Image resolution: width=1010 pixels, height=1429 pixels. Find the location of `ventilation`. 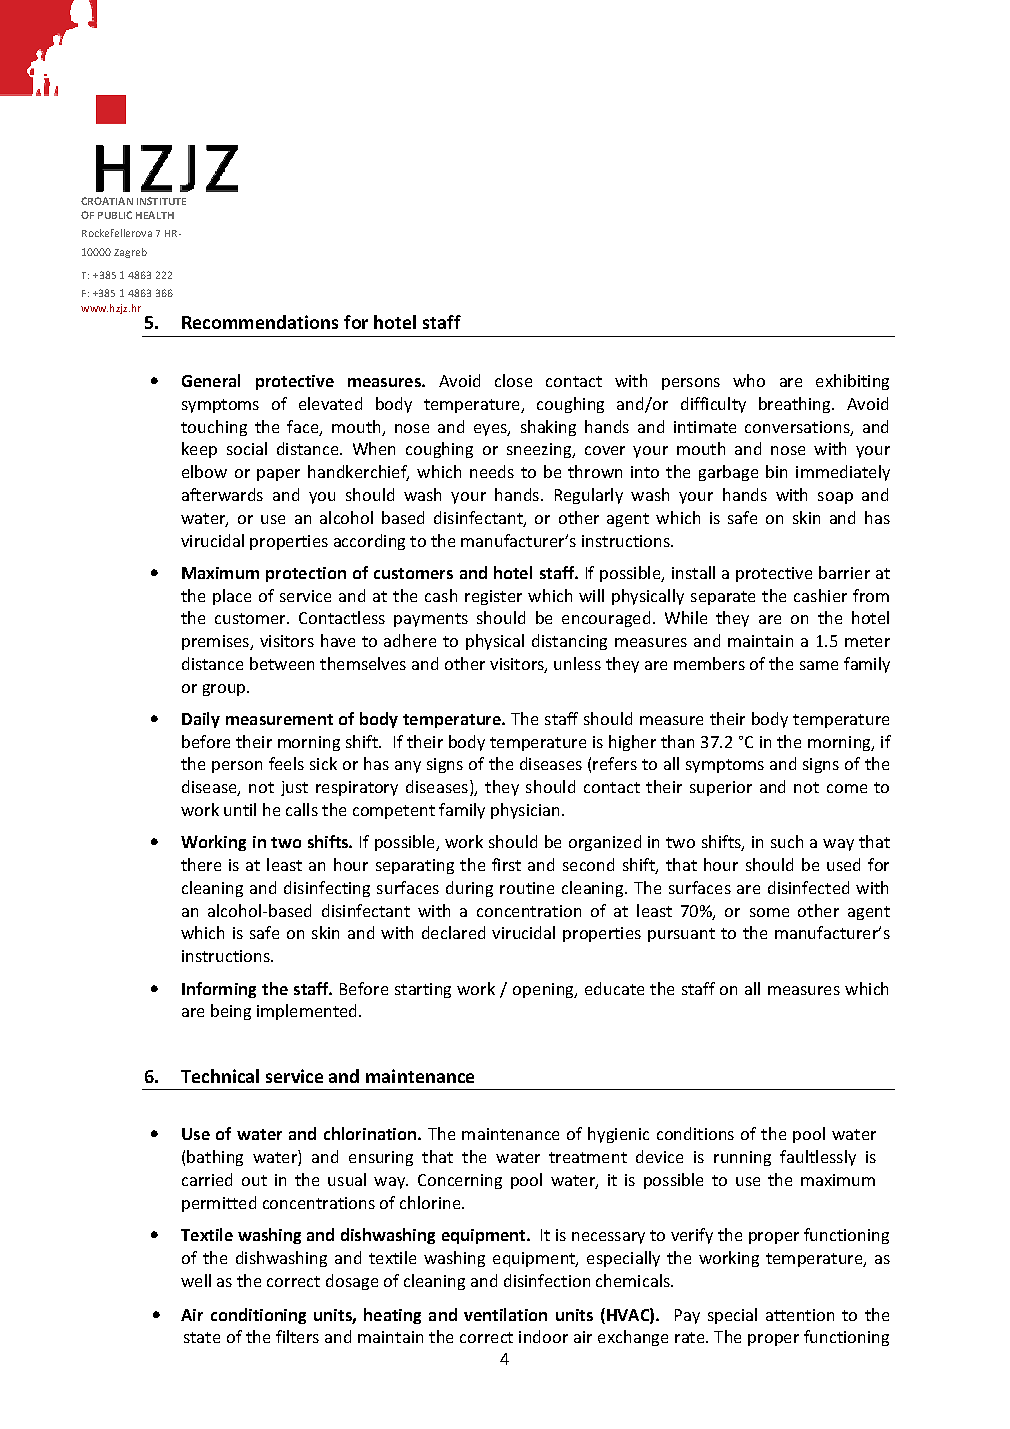

ventilation is located at coordinates (505, 1314).
